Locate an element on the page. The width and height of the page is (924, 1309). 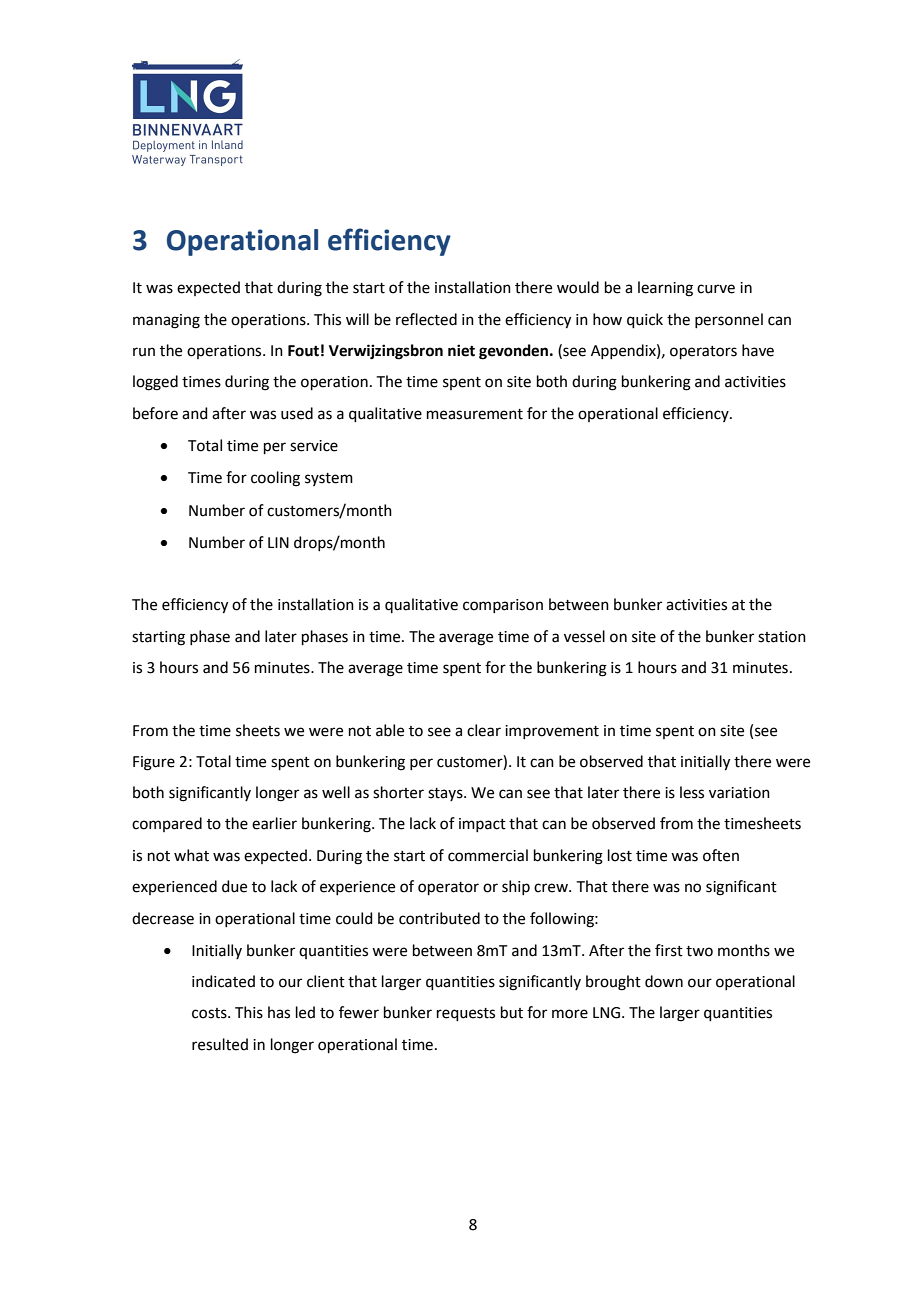
managing is located at coordinates (166, 321).
